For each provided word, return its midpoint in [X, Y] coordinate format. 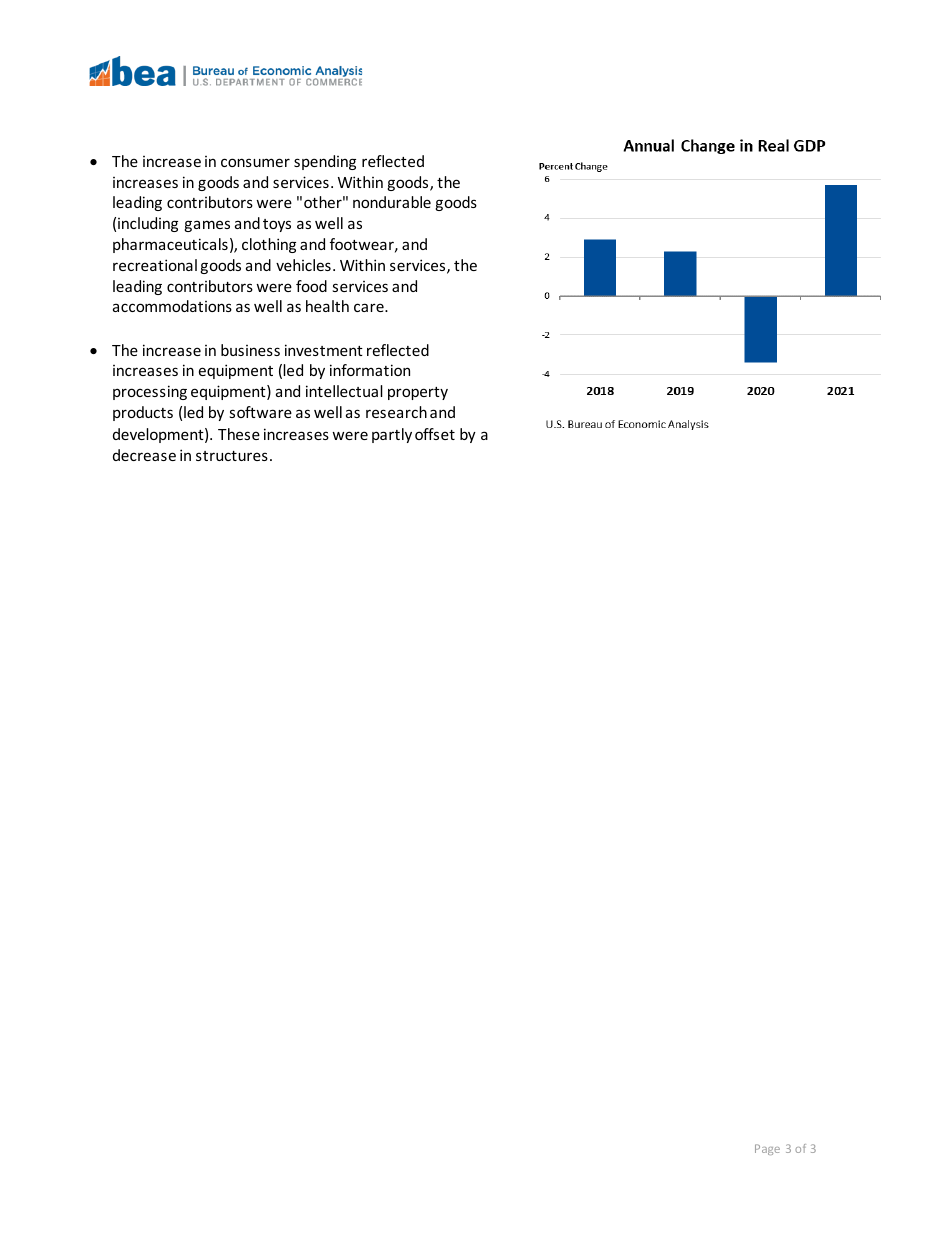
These [239, 434]
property [418, 393]
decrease [144, 455]
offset [435, 434]
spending [325, 162]
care [370, 307]
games [207, 226]
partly [392, 435]
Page [767, 1149]
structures [232, 456]
